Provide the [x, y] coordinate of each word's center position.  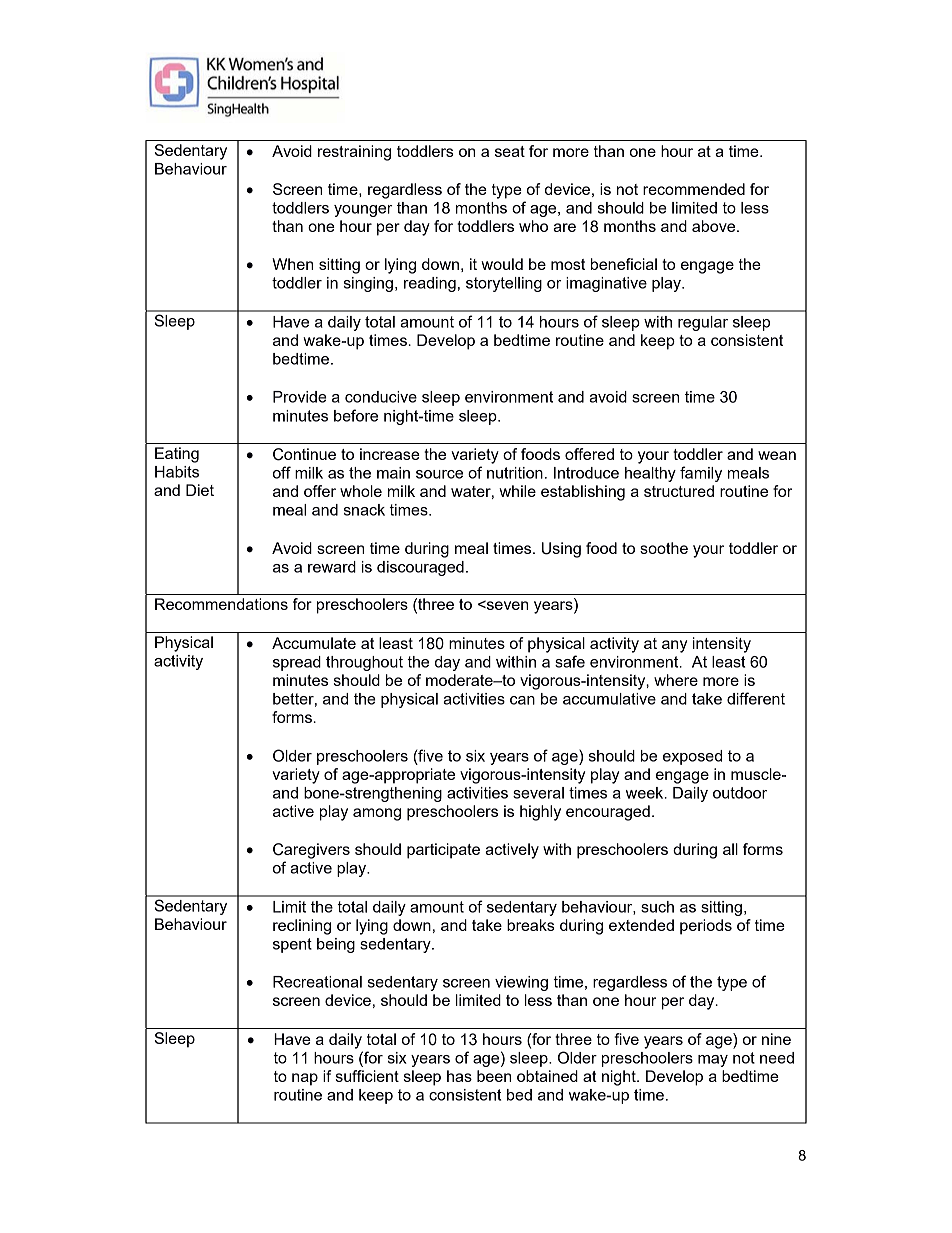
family [701, 474]
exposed [692, 757]
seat [510, 151]
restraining [354, 153]
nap [305, 1079]
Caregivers [311, 851]
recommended [694, 189]
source [439, 474]
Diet [200, 490]
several [538, 793]
